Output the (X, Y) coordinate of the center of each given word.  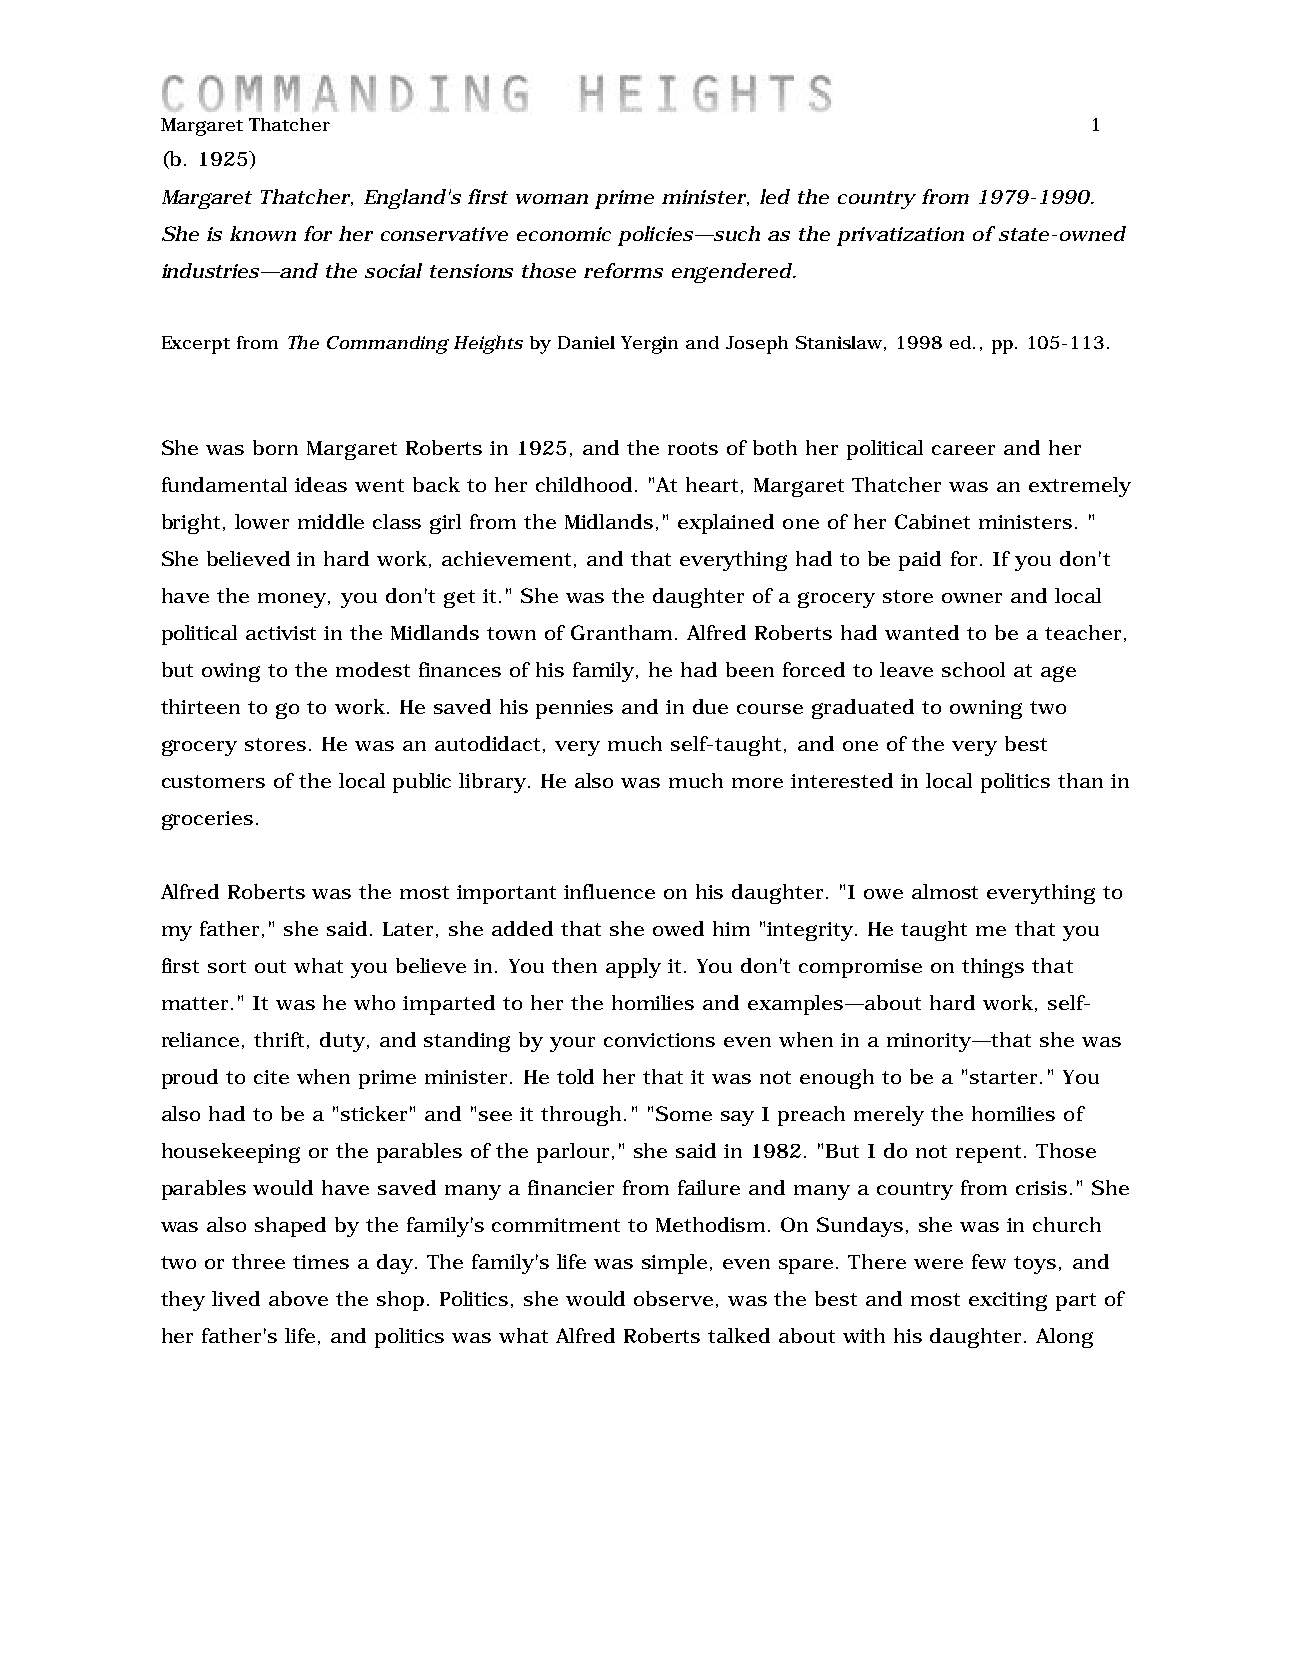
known (263, 233)
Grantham (621, 632)
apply (633, 968)
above (298, 1298)
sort (227, 966)
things (993, 968)
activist (281, 633)
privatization (900, 236)
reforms (623, 270)
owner (972, 598)
